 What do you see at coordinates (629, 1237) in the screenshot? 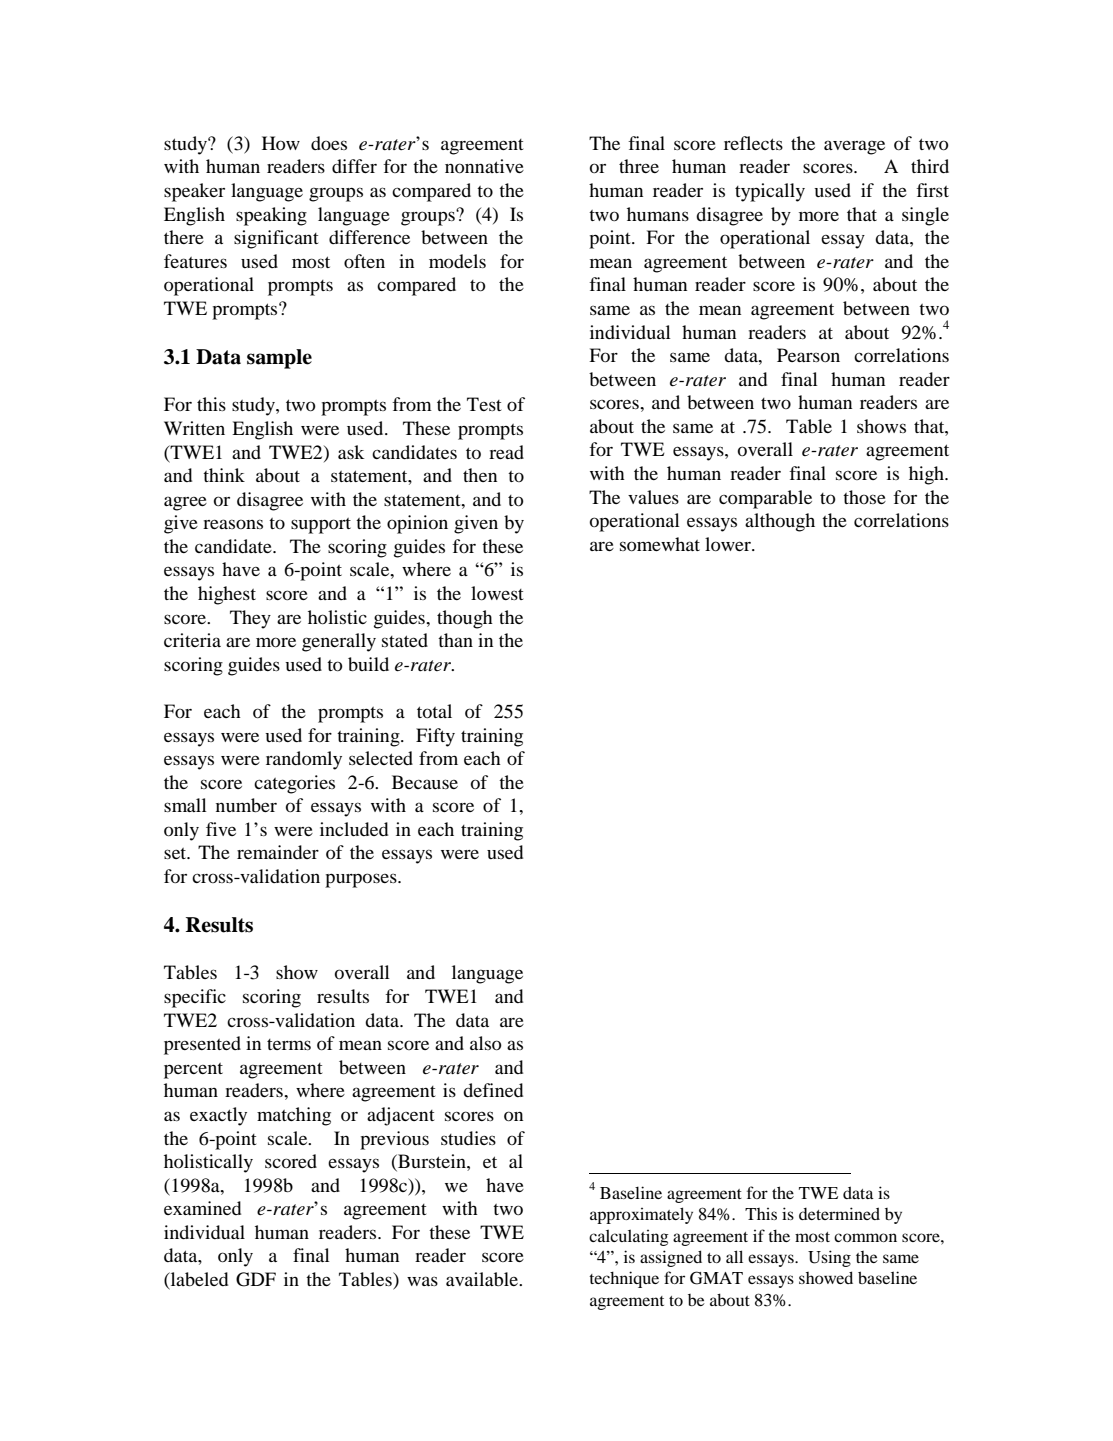
I see `calculating` at bounding box center [629, 1237].
